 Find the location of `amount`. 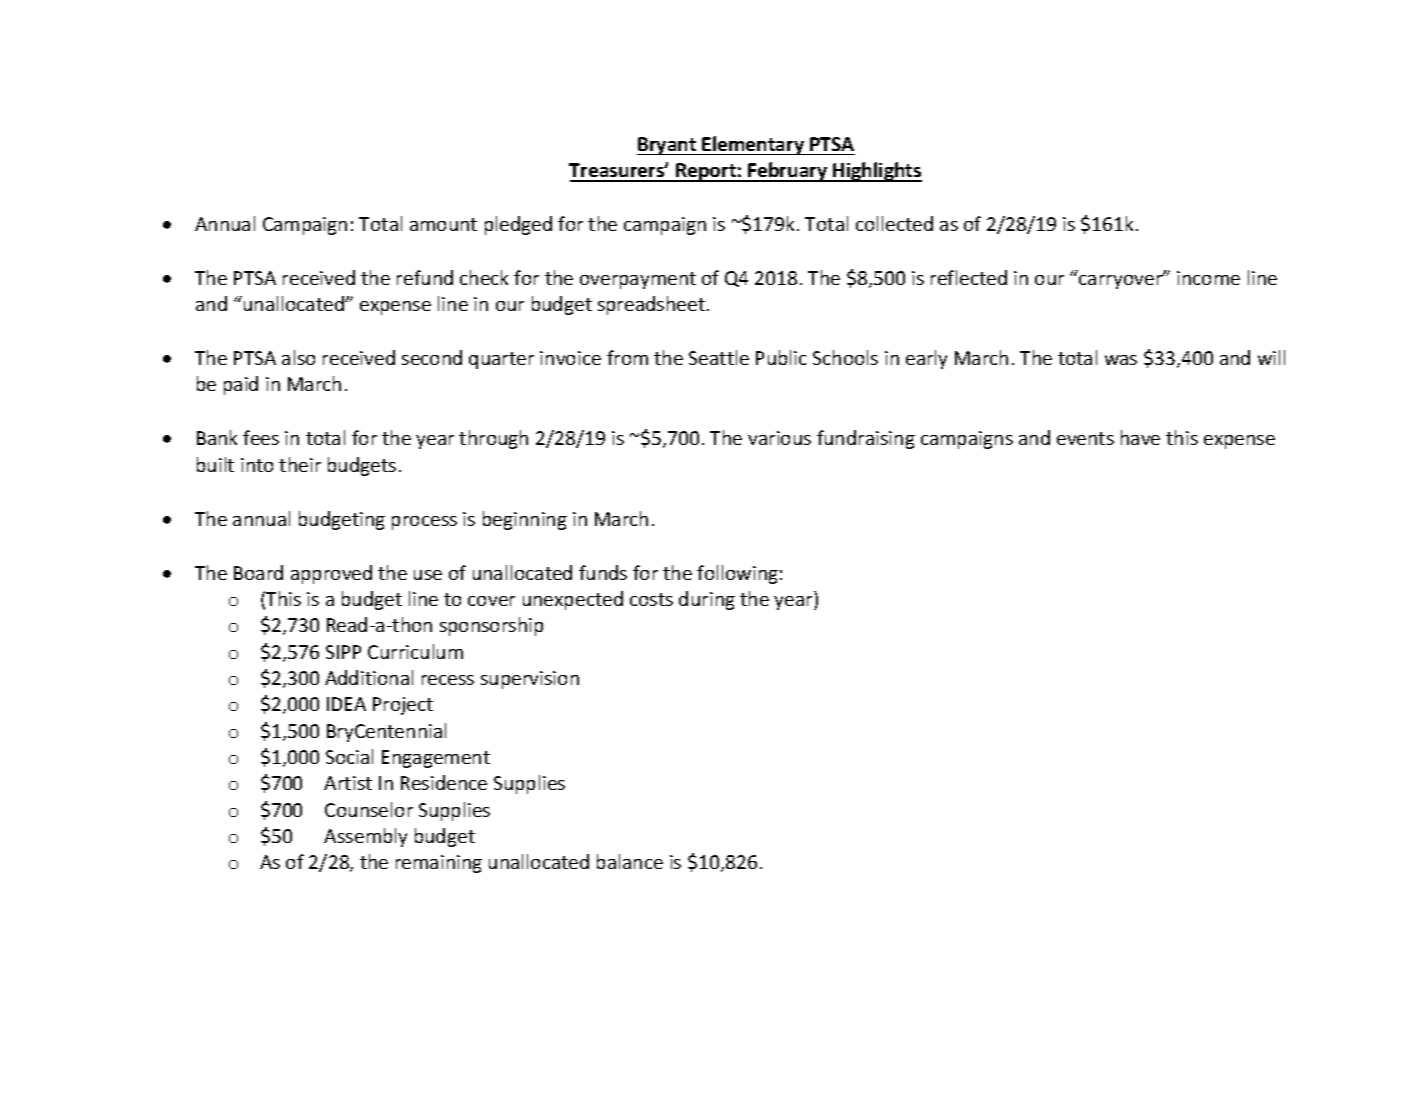

amount is located at coordinates (443, 224).
